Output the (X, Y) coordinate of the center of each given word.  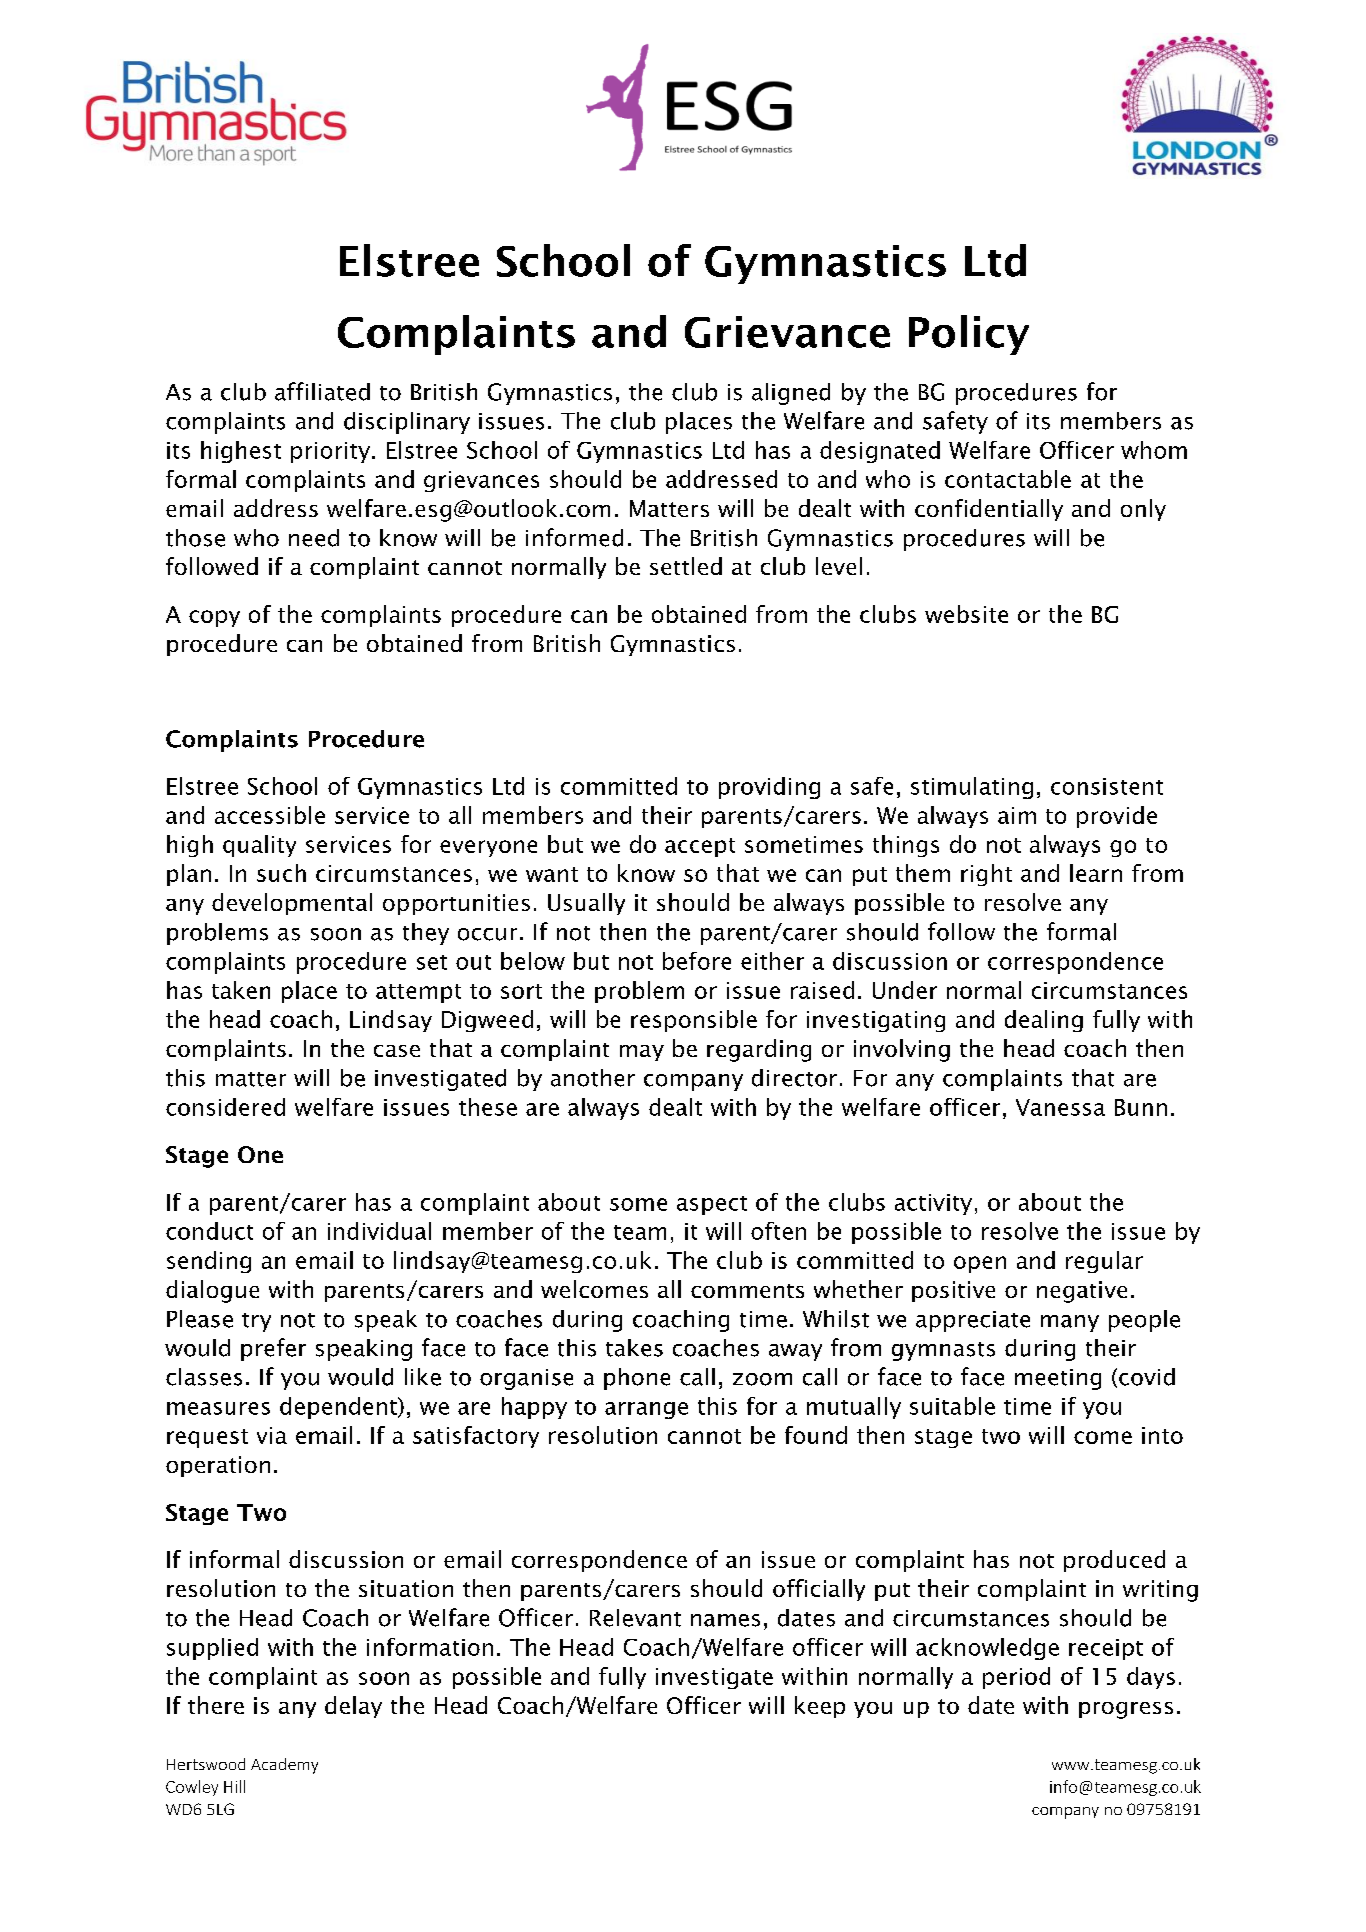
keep (820, 1707)
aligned (791, 394)
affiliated (322, 391)
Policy (969, 335)
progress (1126, 1710)
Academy (284, 1766)
